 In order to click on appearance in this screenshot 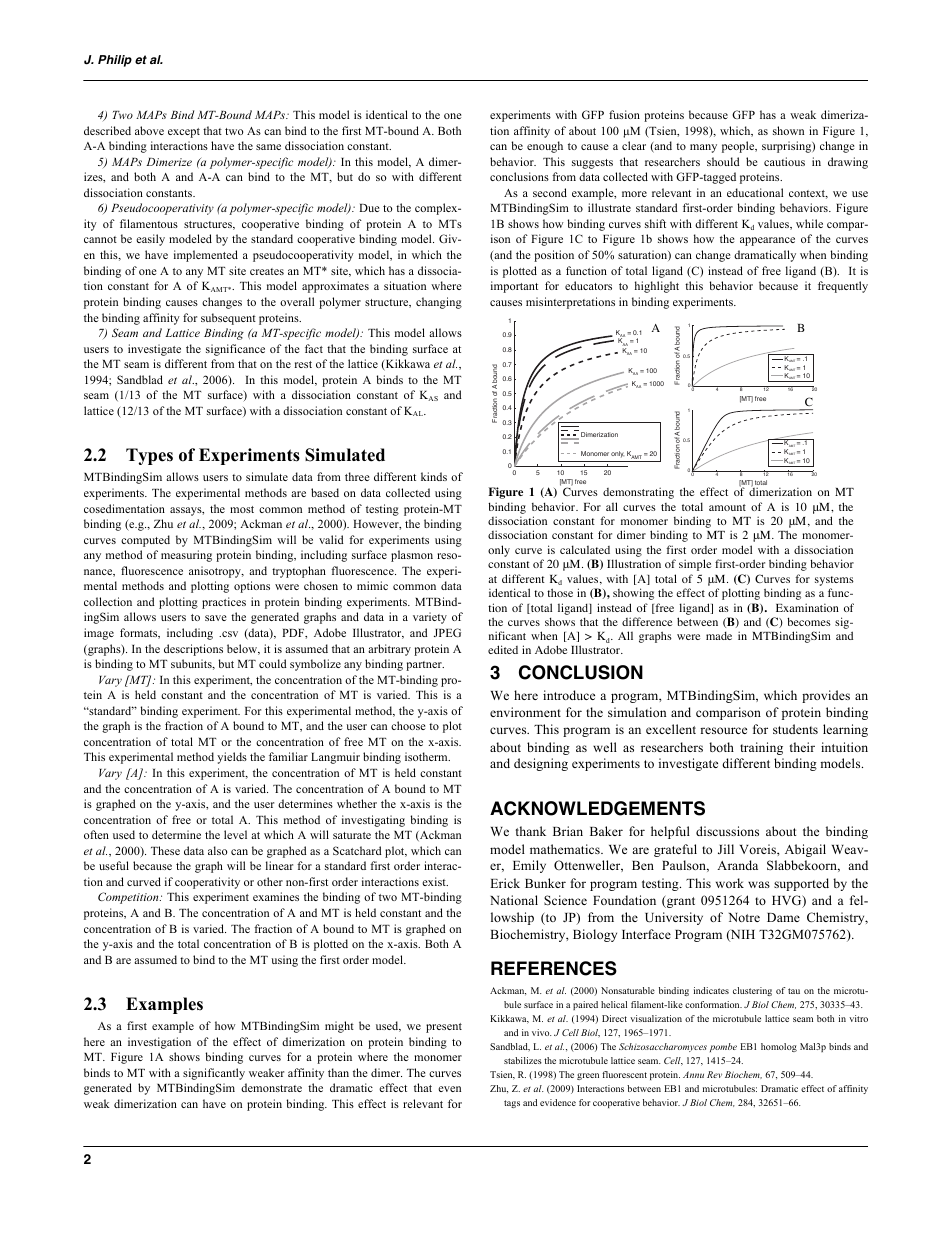, I will do `click(767, 241)`.
